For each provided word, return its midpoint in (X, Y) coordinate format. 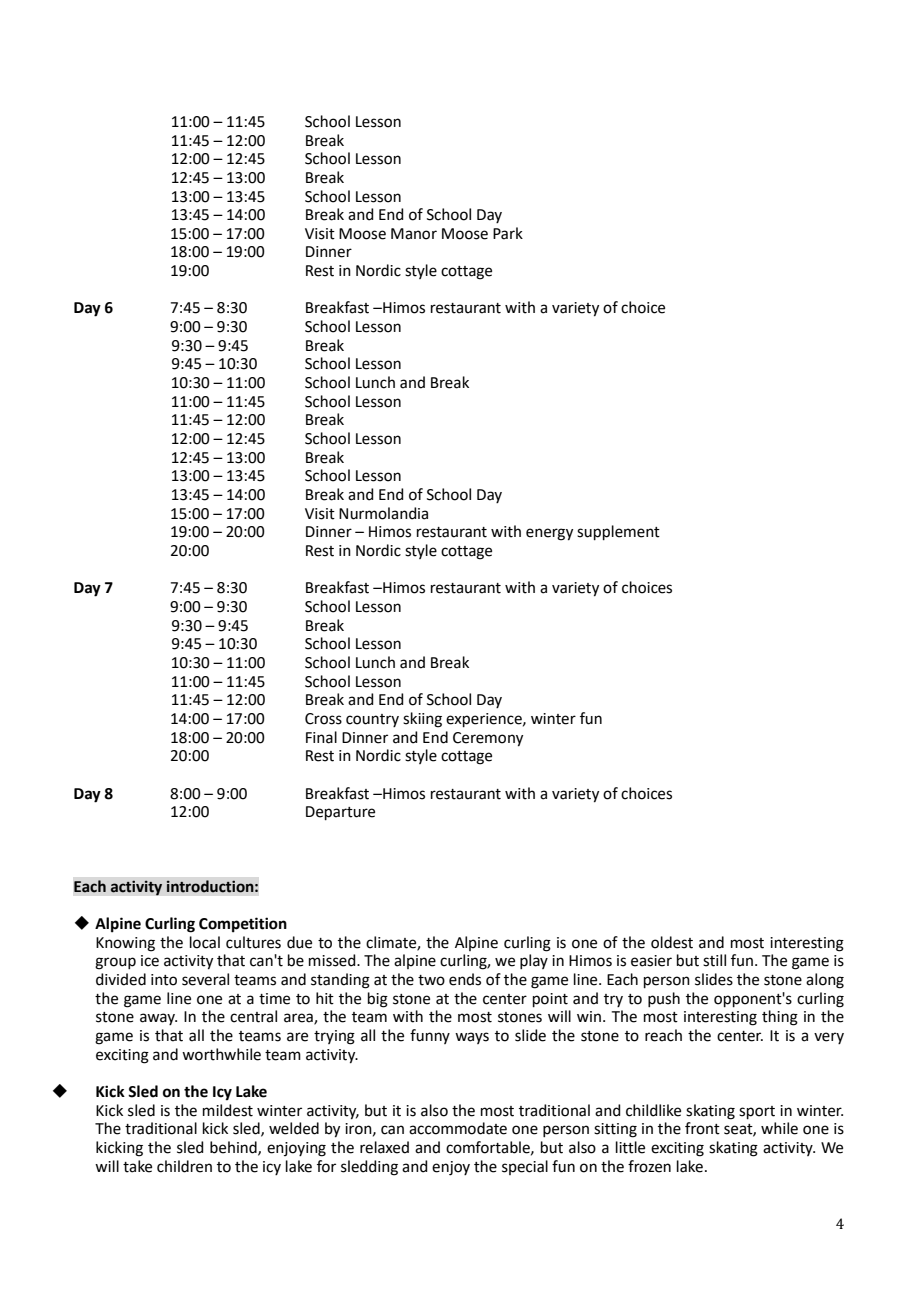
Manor (414, 234)
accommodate (458, 1128)
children (184, 1166)
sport (757, 1112)
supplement (618, 532)
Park (508, 233)
